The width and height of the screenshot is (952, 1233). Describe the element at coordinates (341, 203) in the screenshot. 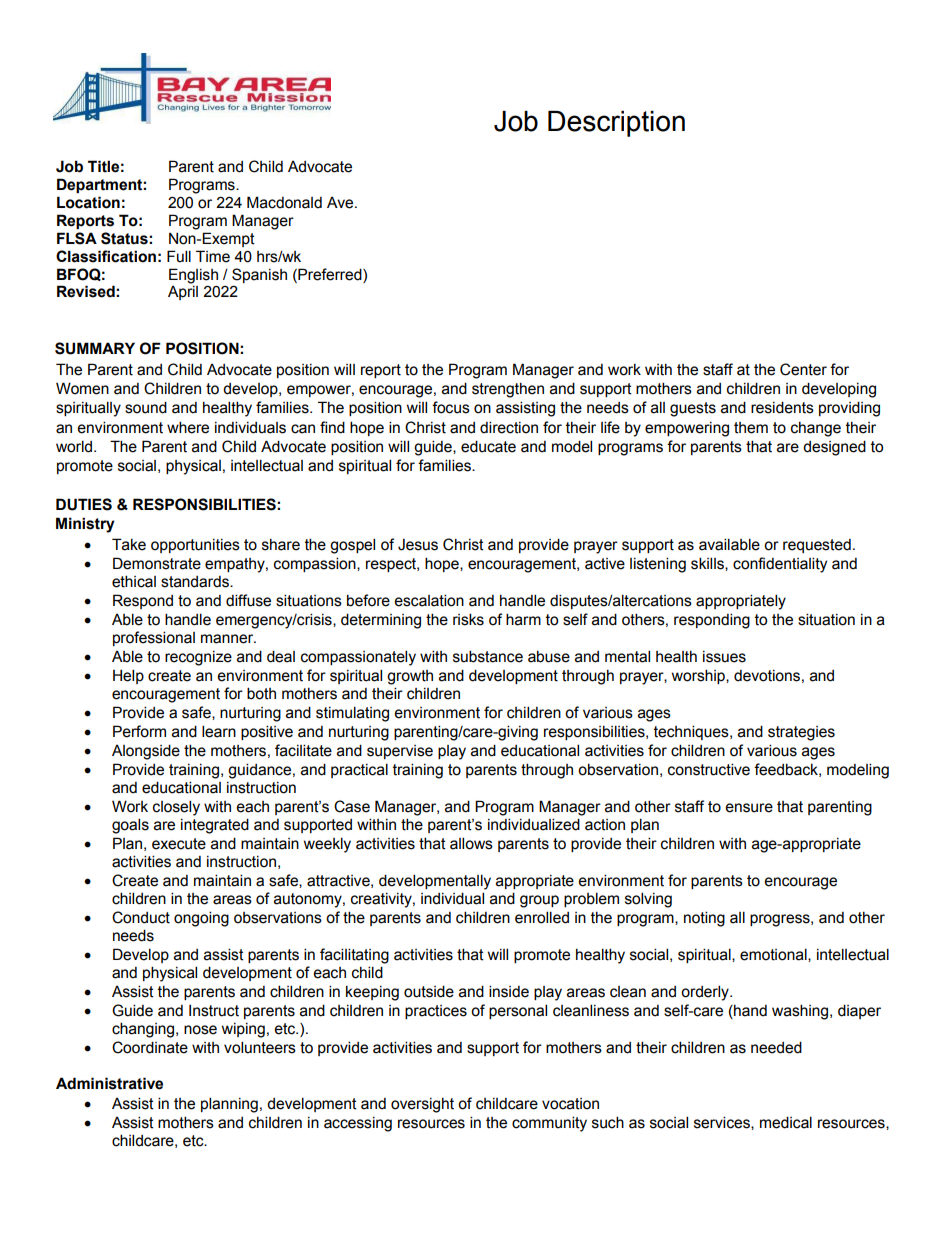

I see `Ave` at that location.
